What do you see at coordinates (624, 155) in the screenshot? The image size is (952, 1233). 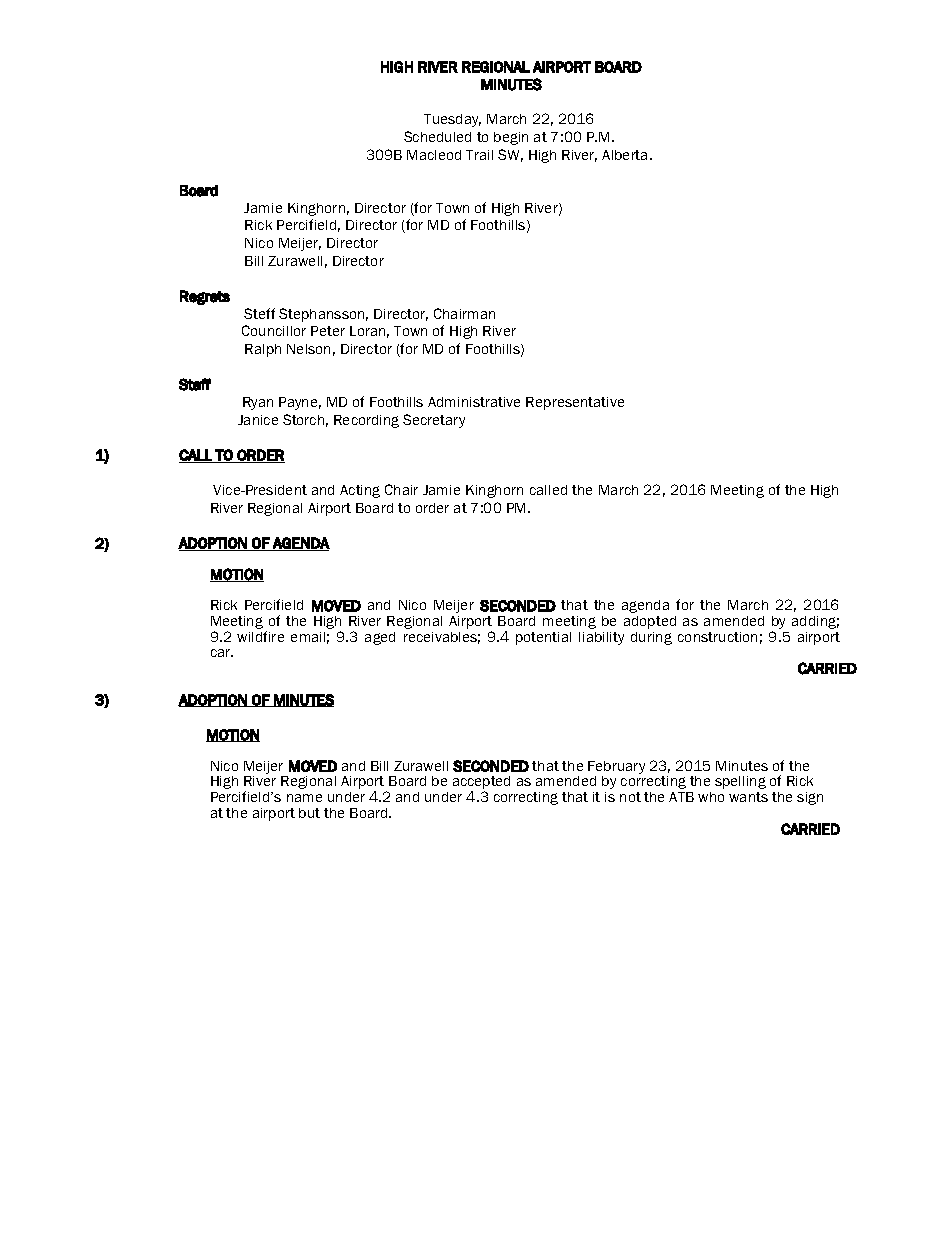 I see `Alberta` at bounding box center [624, 155].
